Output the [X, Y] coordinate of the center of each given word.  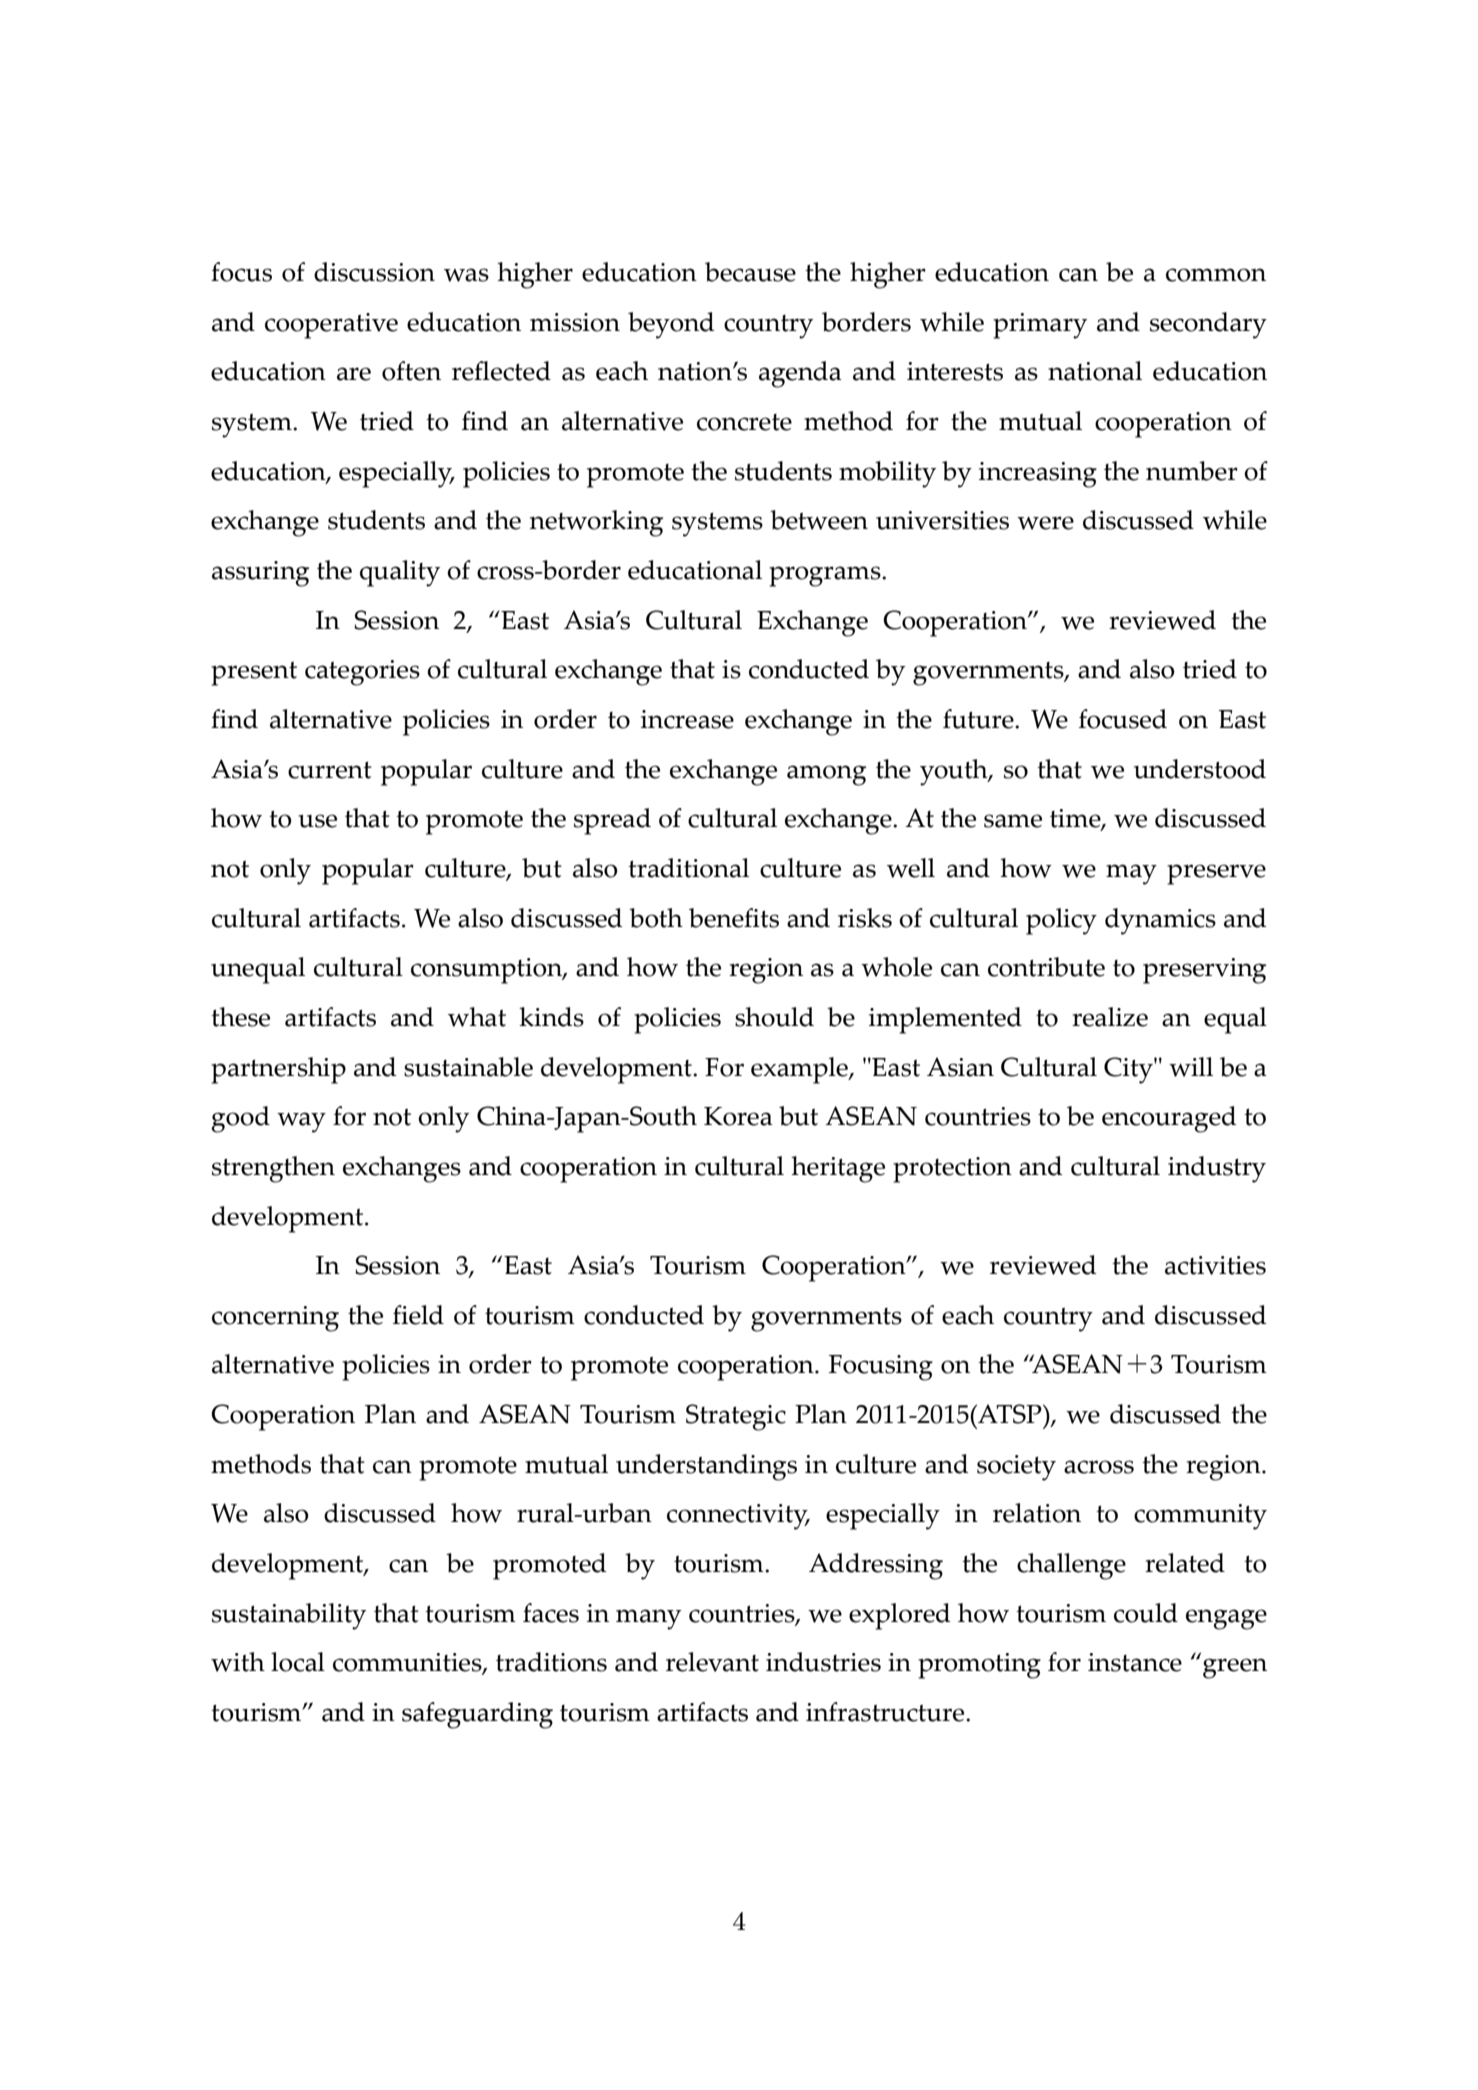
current [330, 770]
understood [1200, 769]
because [750, 272]
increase [687, 719]
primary [1040, 326]
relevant [712, 1662]
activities [1215, 1265]
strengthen [273, 1169]
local [298, 1662]
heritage [838, 1169]
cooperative [331, 326]
